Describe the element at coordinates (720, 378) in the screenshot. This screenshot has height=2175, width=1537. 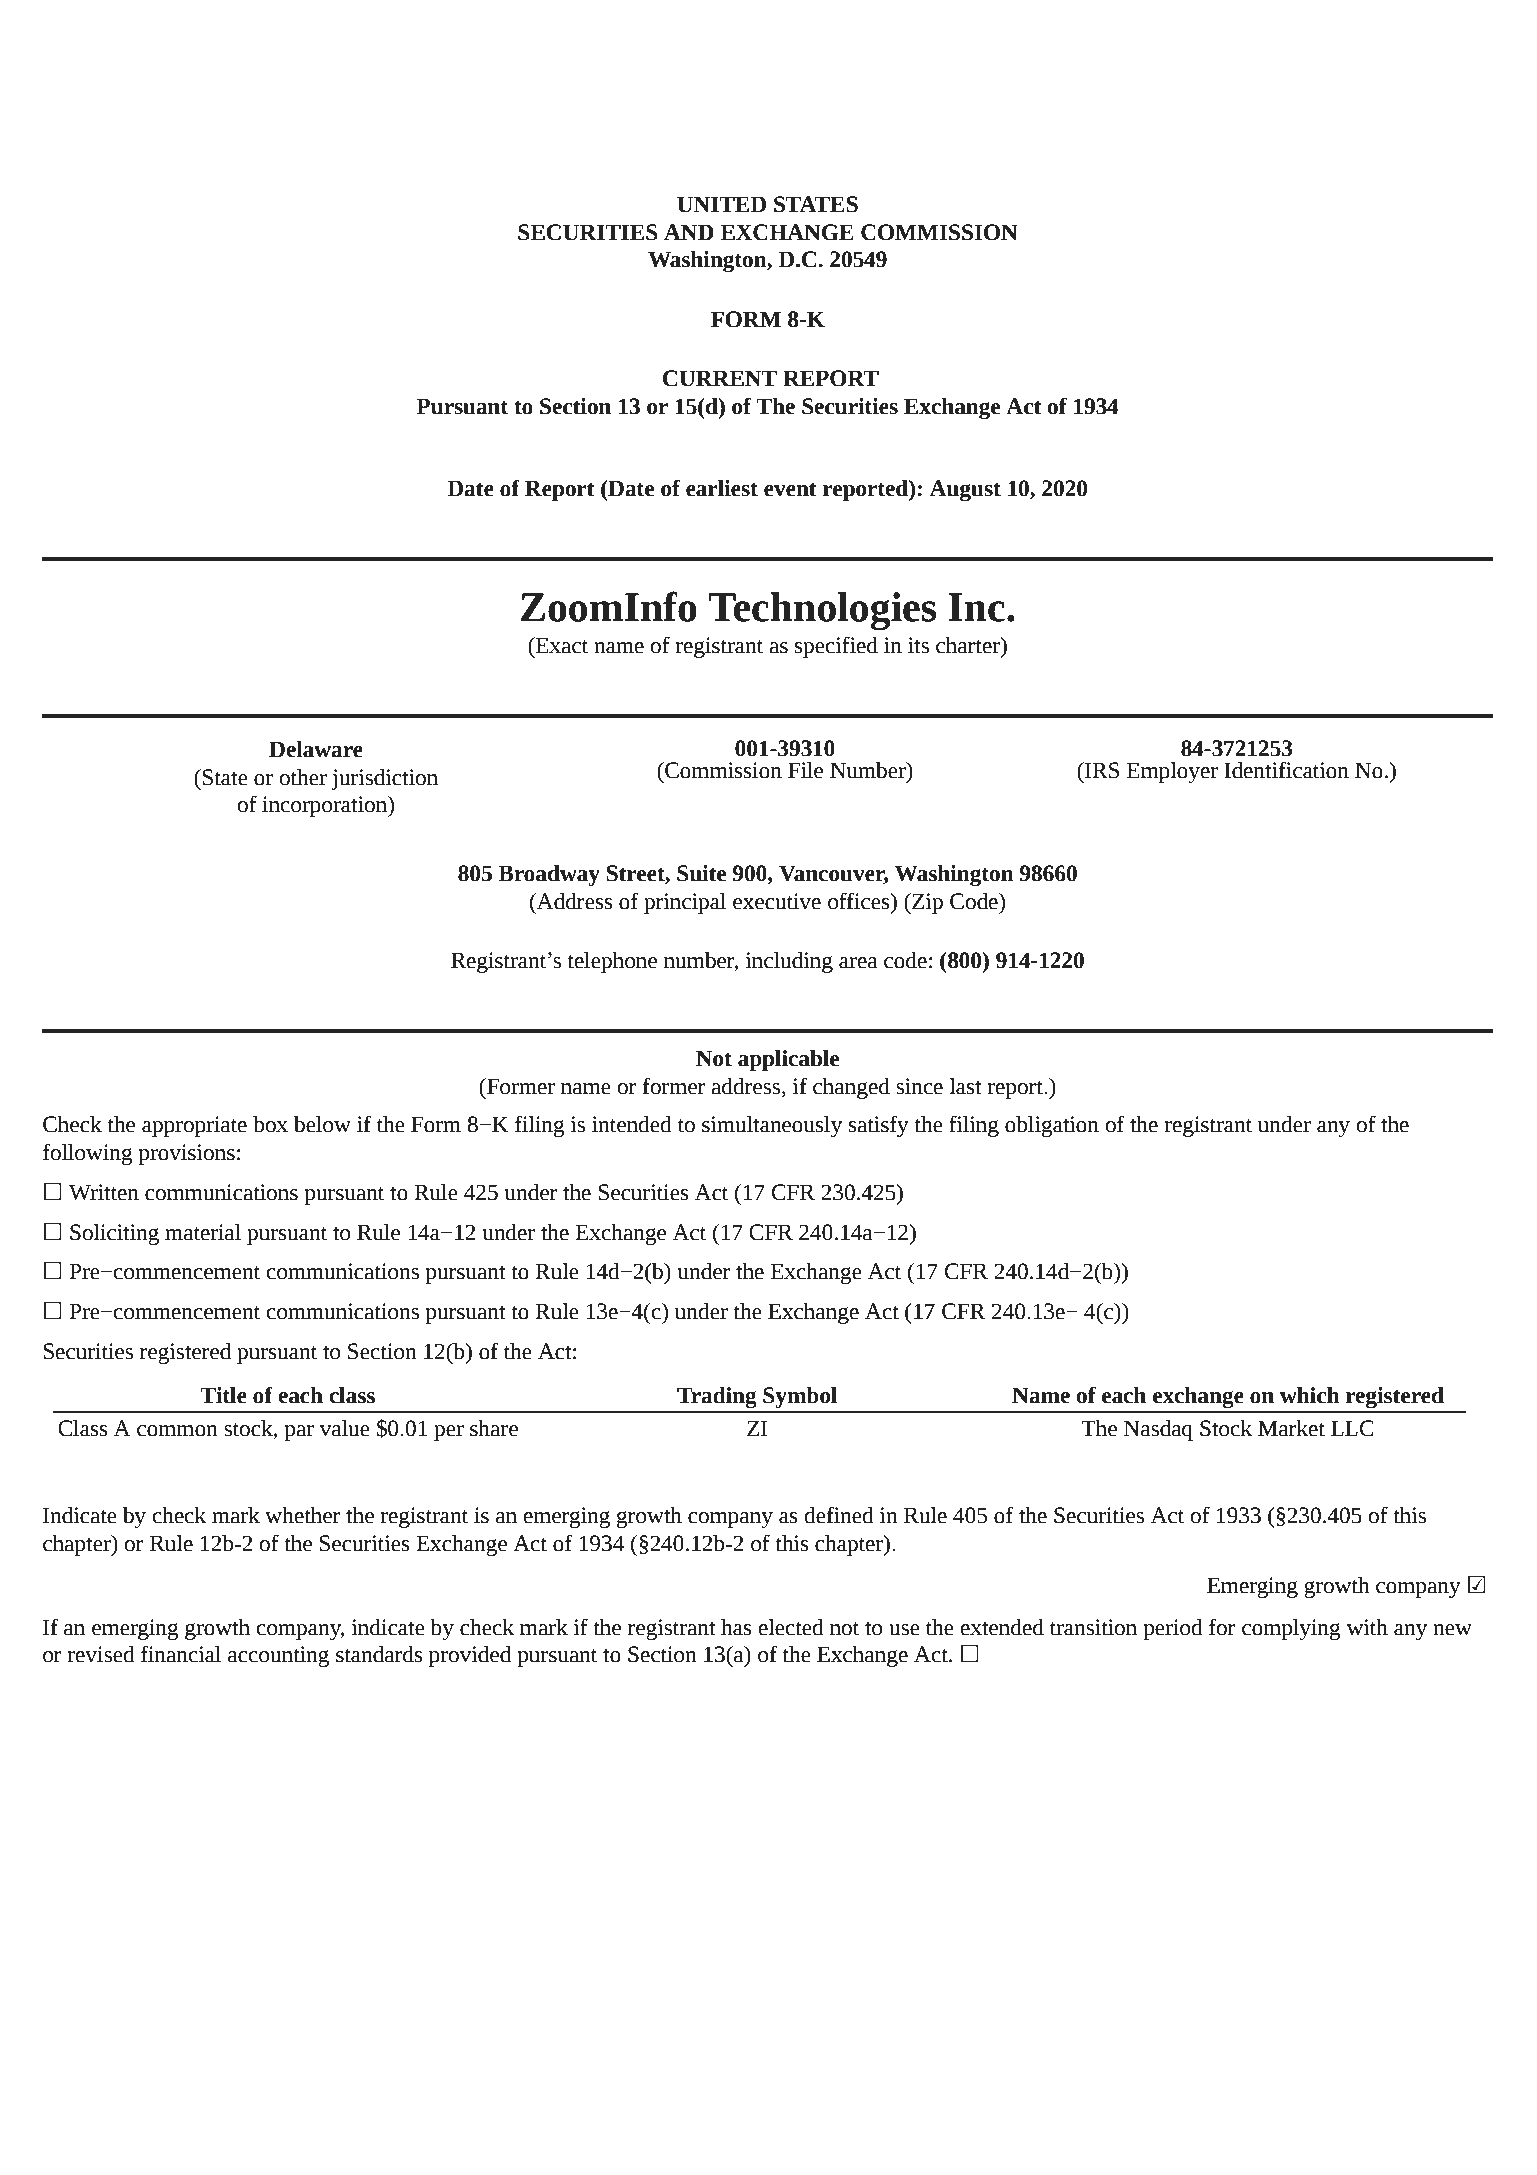
I see `CURRENT` at that location.
